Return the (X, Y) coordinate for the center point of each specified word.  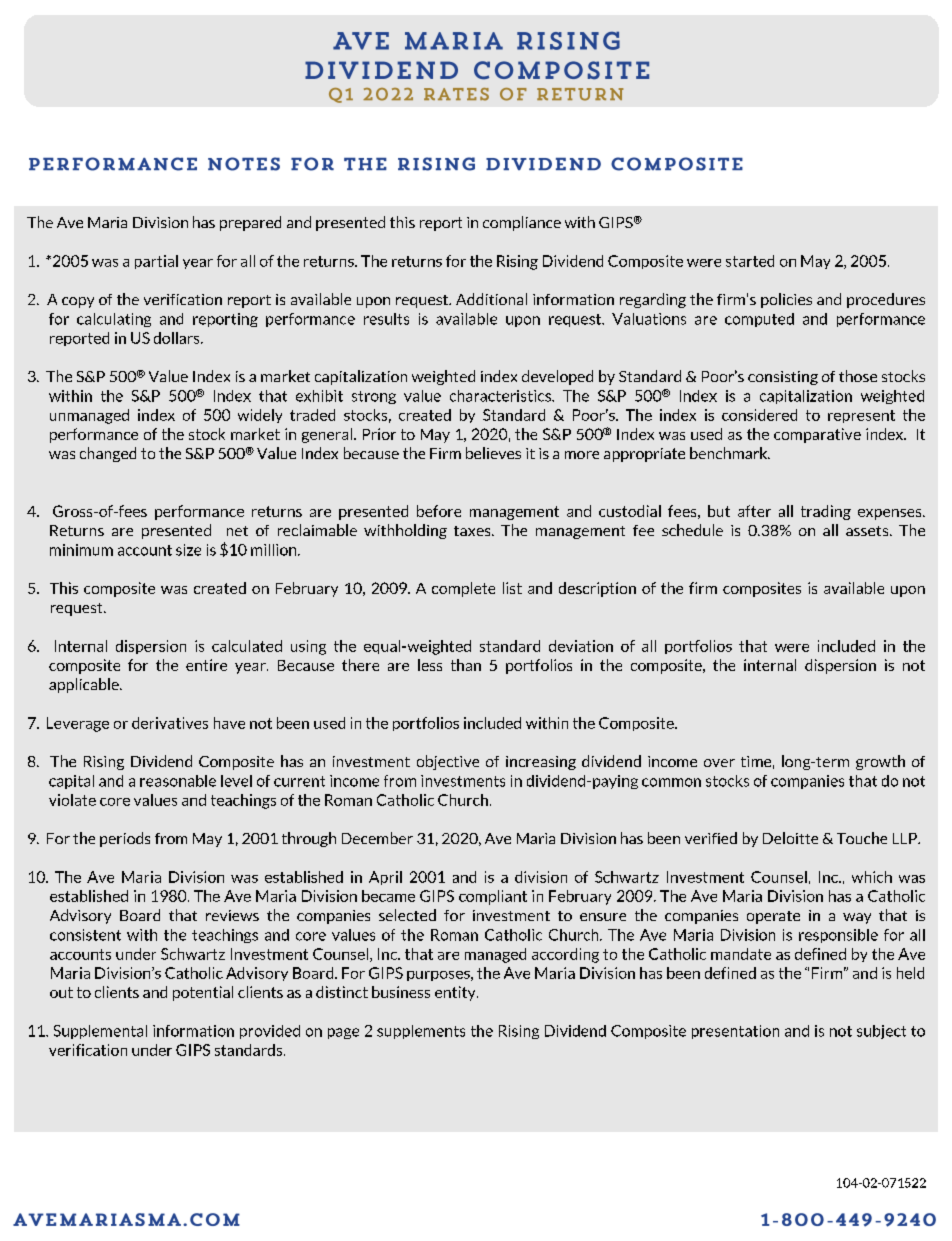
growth (880, 762)
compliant (493, 897)
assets (868, 531)
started (750, 261)
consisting (783, 378)
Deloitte (790, 838)
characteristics (501, 396)
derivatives (170, 723)
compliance (522, 223)
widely (260, 416)
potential (203, 993)
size (188, 550)
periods (125, 839)
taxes (473, 531)
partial (156, 262)
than (466, 665)
